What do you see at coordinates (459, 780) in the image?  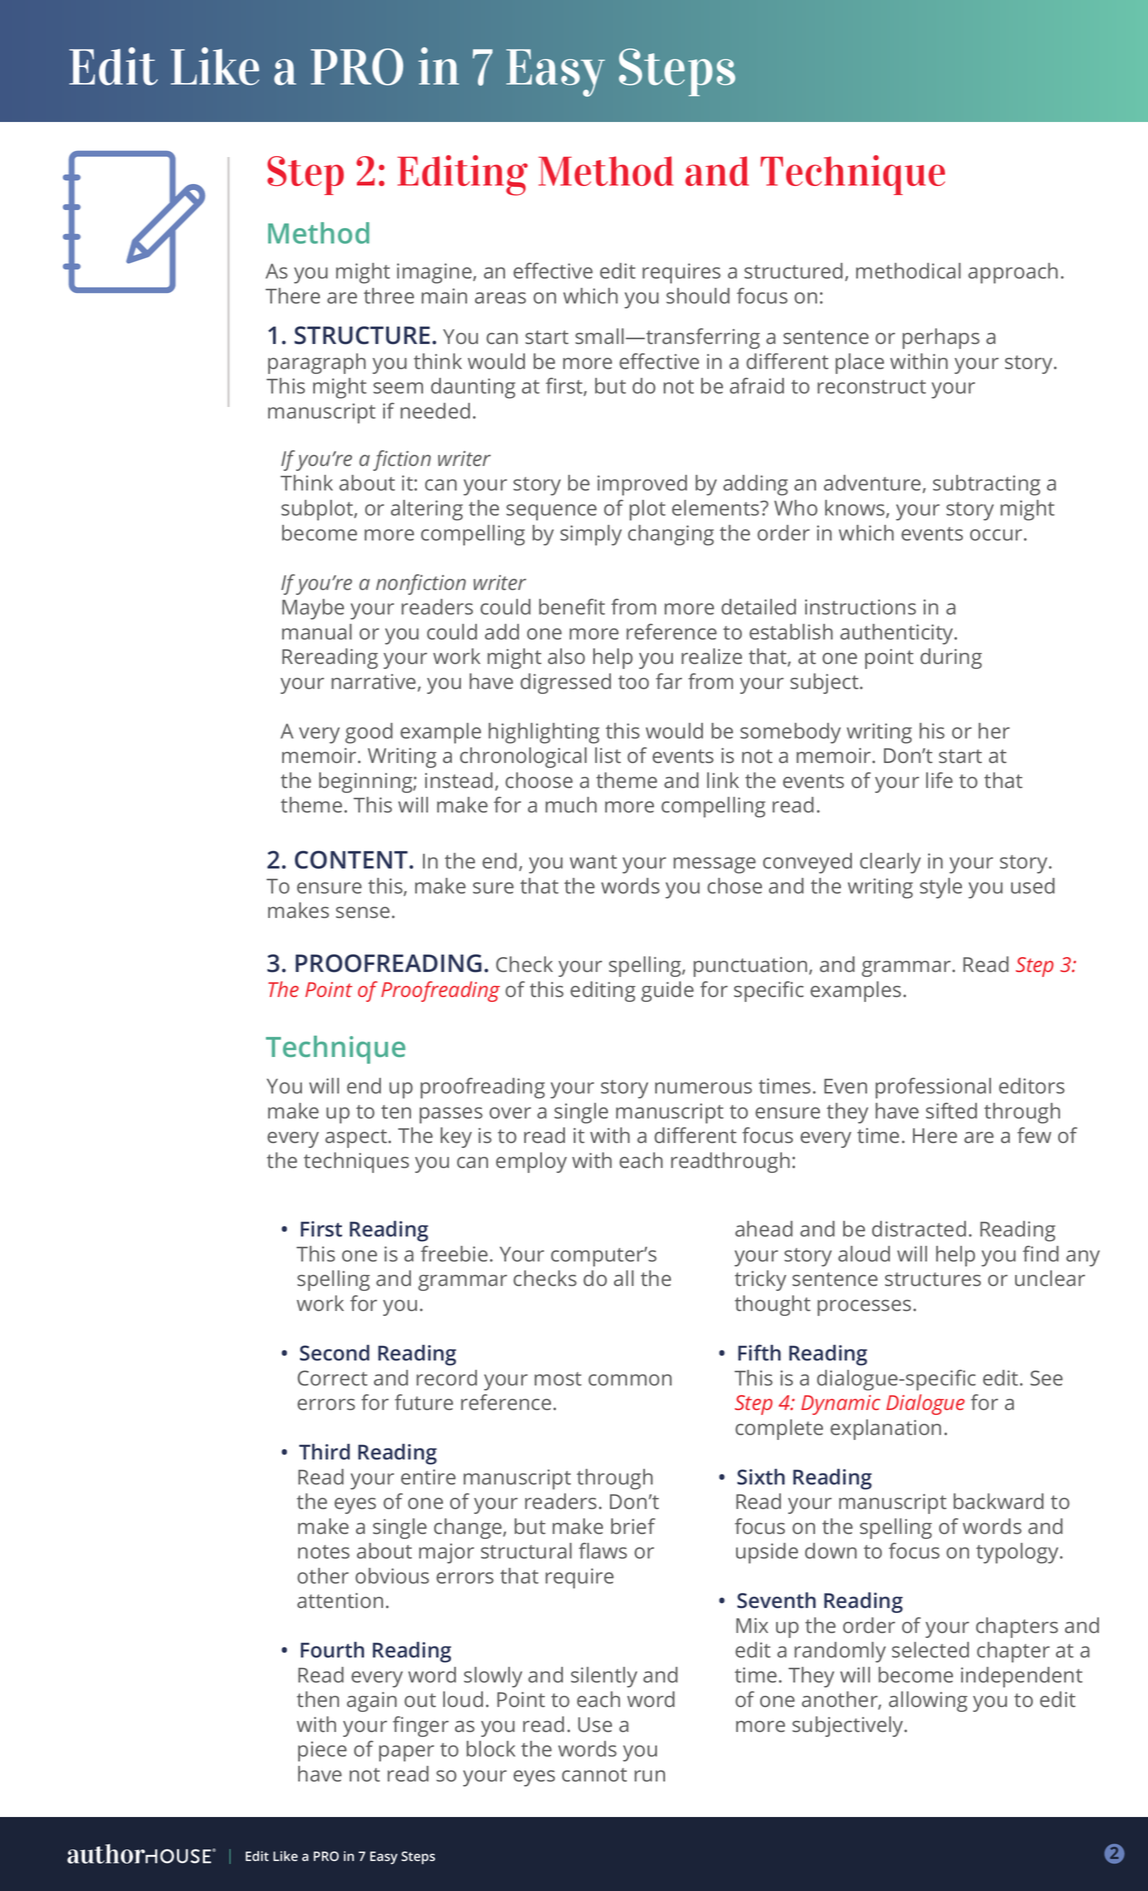 I see `instead` at bounding box center [459, 780].
